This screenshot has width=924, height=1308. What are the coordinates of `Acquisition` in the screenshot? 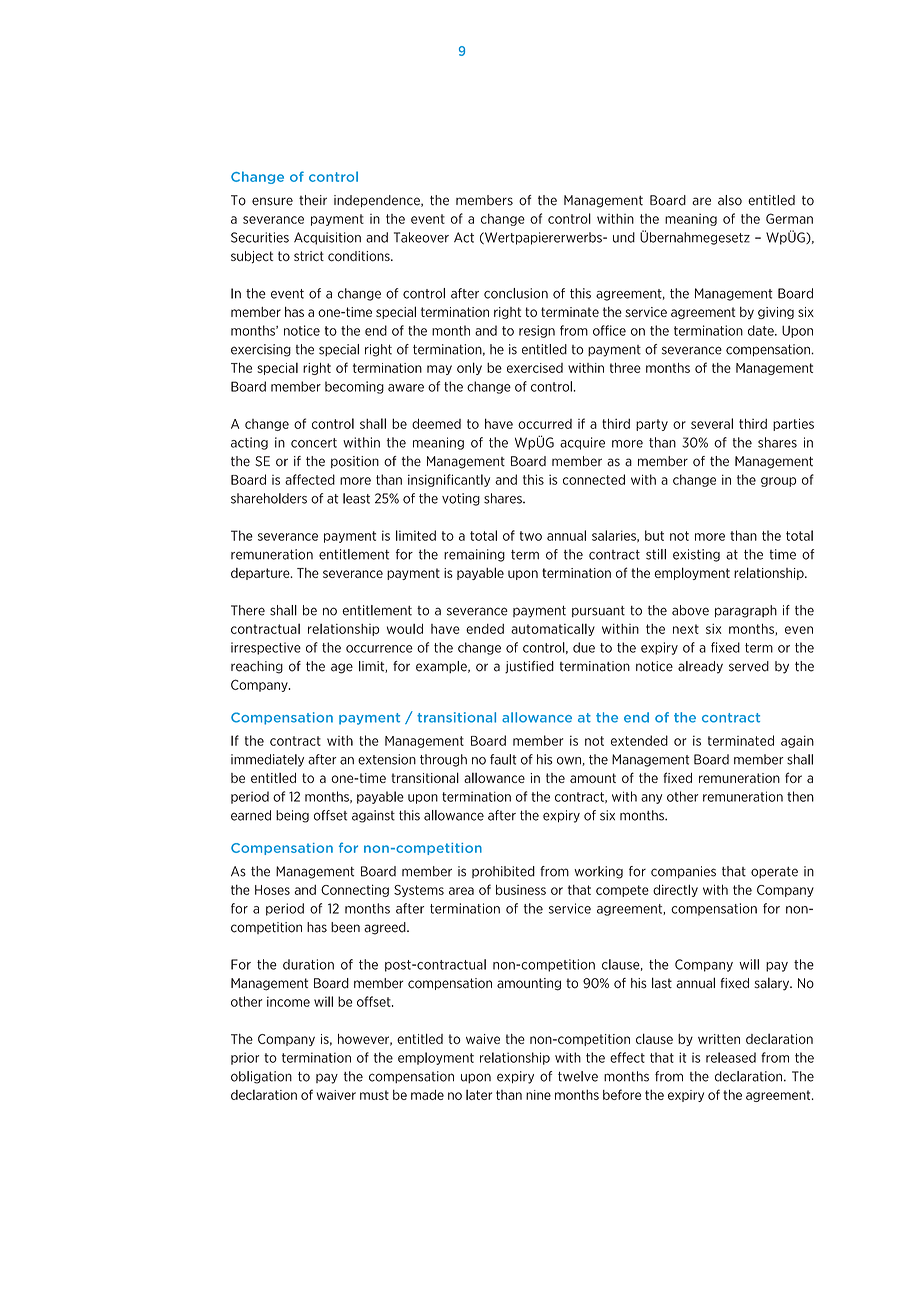 It's located at (327, 238).
